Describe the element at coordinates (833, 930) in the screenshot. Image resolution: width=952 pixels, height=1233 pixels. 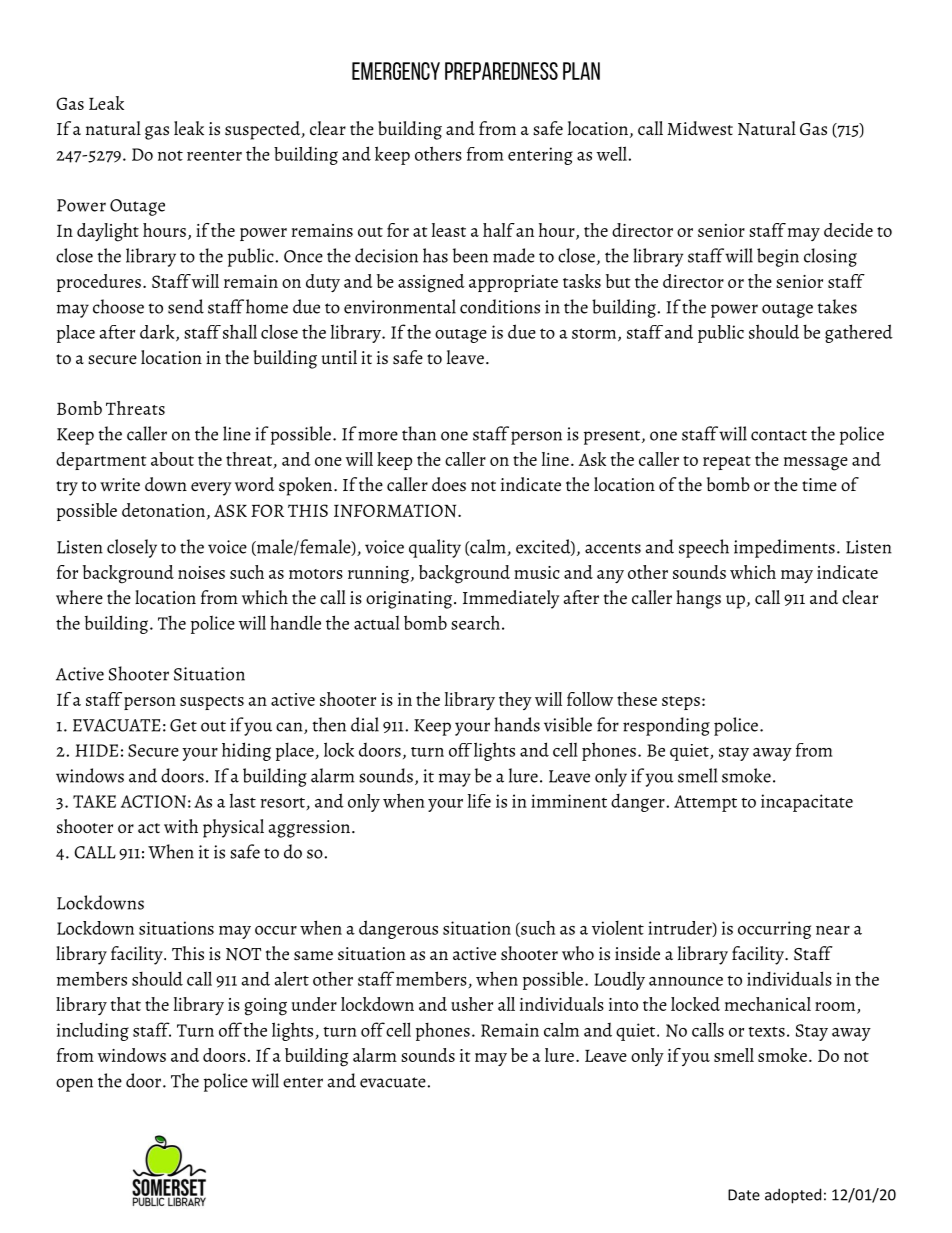
I see `near` at that location.
